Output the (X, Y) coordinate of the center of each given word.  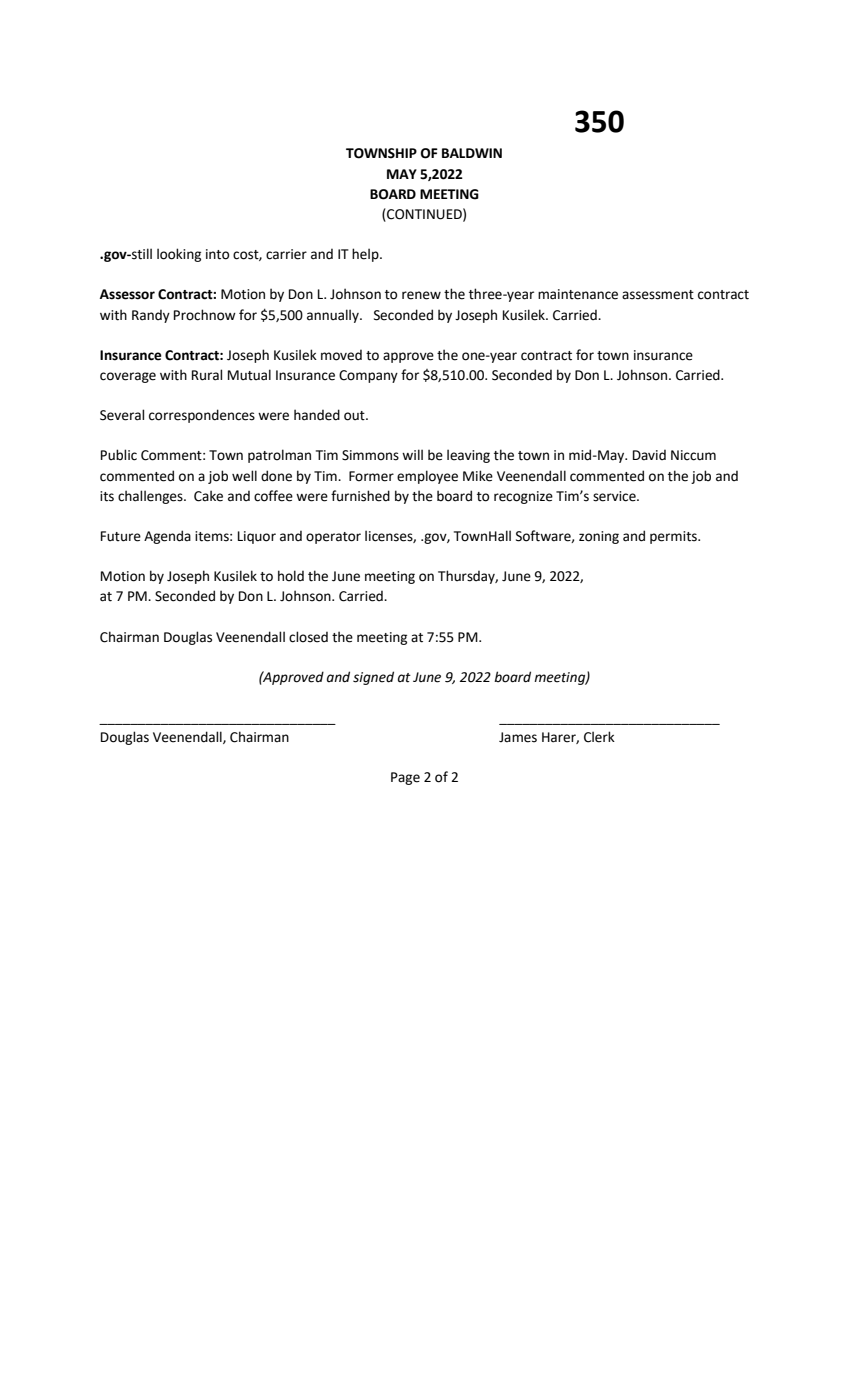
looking (179, 255)
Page (405, 778)
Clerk (599, 737)
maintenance (578, 294)
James (518, 737)
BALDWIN (472, 153)
